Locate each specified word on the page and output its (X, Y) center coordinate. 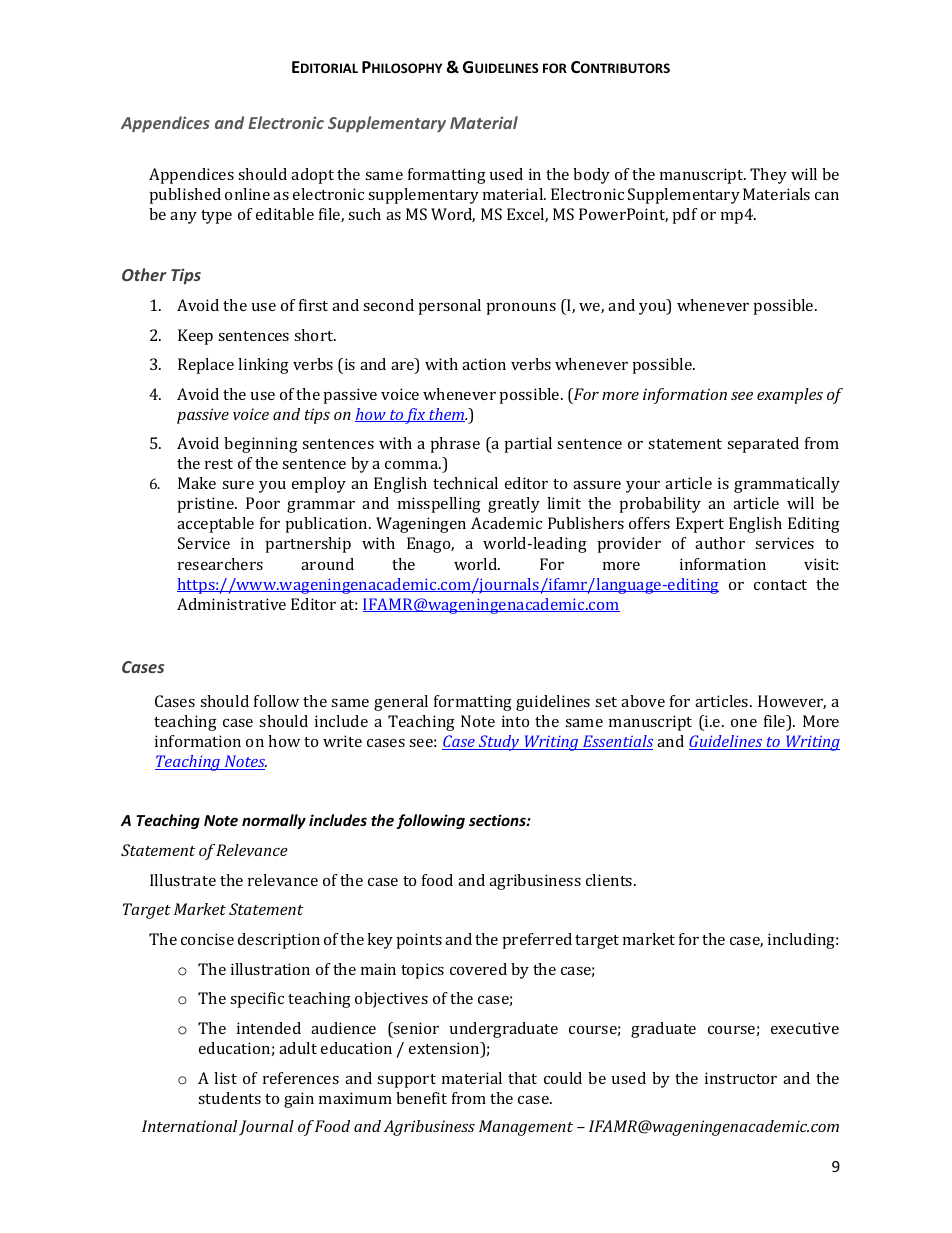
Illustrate (183, 880)
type (216, 217)
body (591, 176)
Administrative (231, 604)
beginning (261, 445)
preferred (537, 941)
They (768, 176)
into (515, 721)
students (229, 1098)
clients (610, 880)
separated (763, 445)
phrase (455, 445)
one (744, 723)
